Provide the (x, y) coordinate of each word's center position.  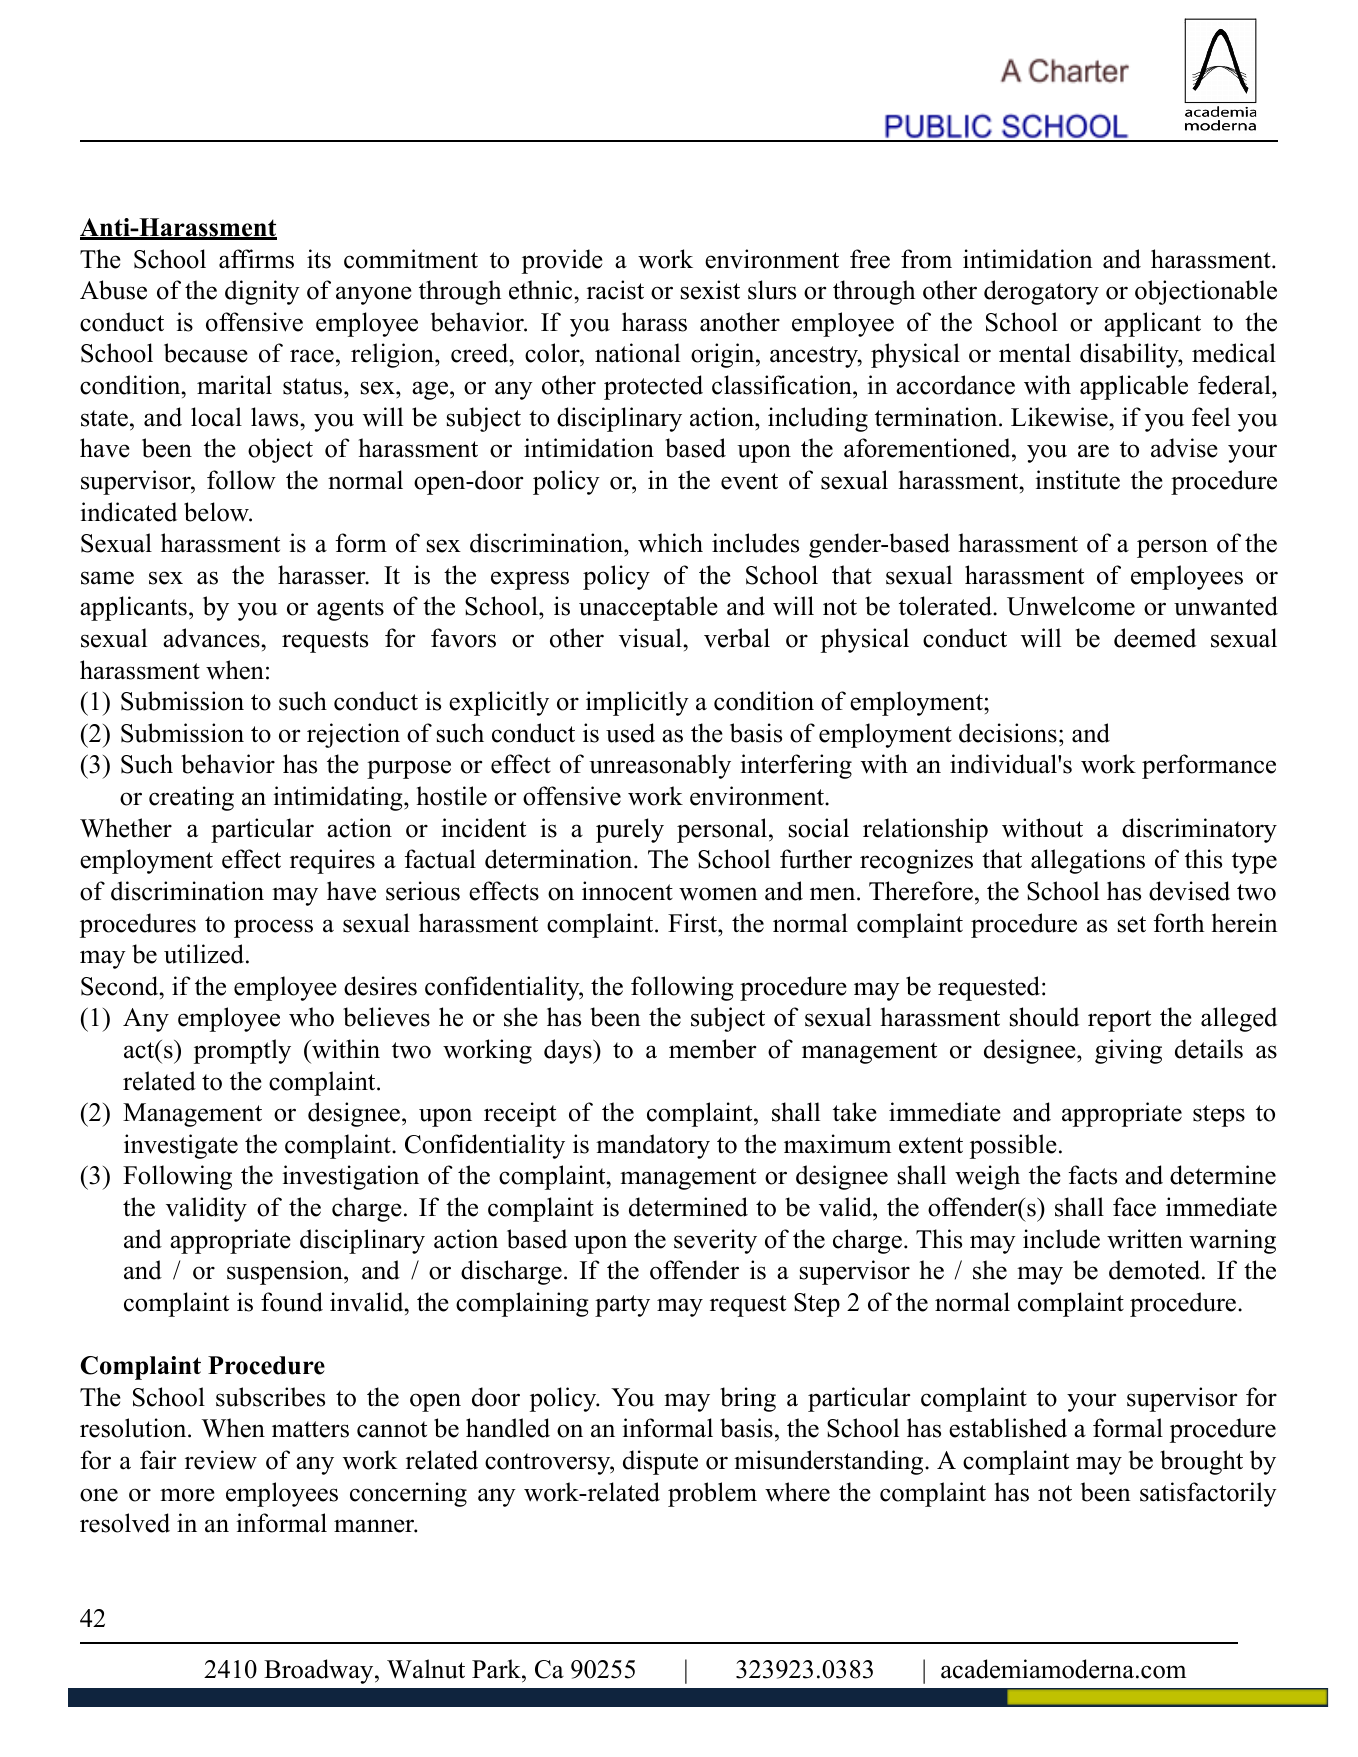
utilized (204, 954)
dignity (262, 292)
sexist (710, 290)
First (693, 923)
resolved (125, 1523)
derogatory (1041, 292)
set (1132, 924)
